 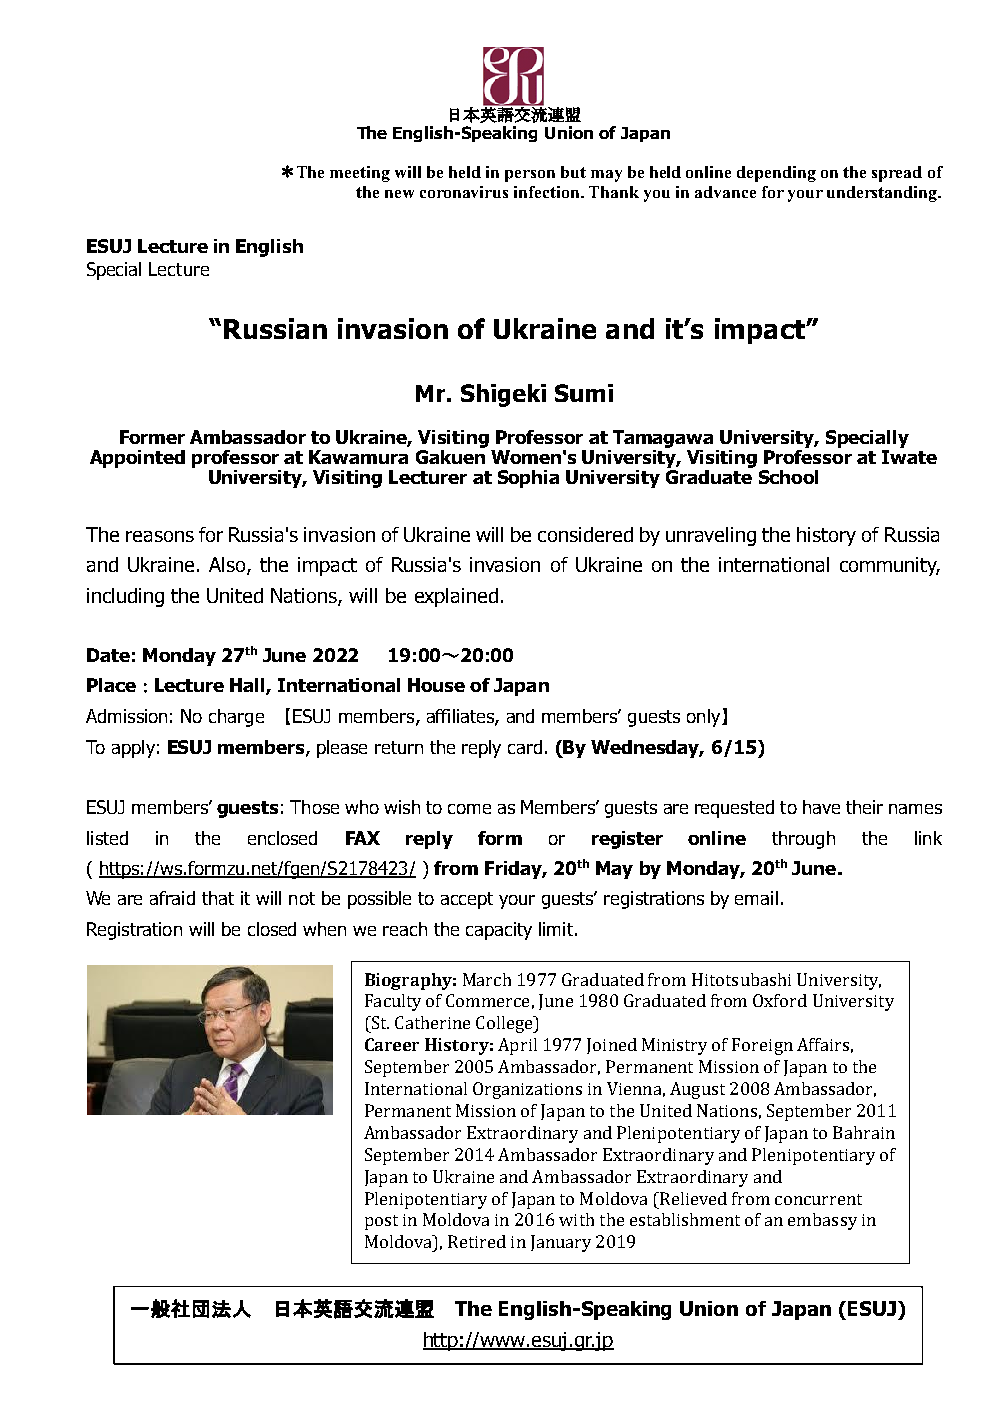 What do you see at coordinates (821, 807) in the document?
I see `have` at bounding box center [821, 807].
